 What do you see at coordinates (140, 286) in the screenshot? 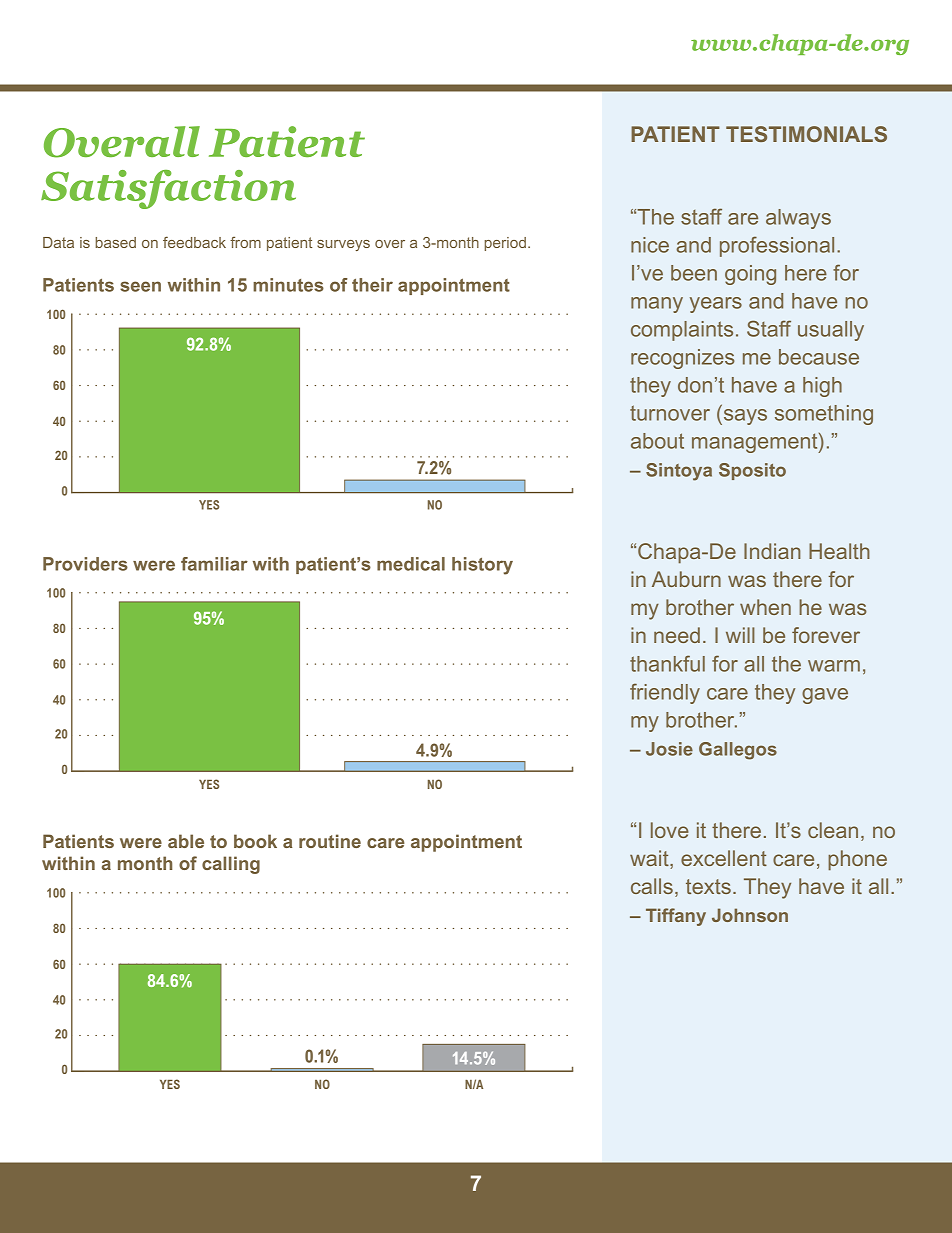
I see `seen` at bounding box center [140, 286].
